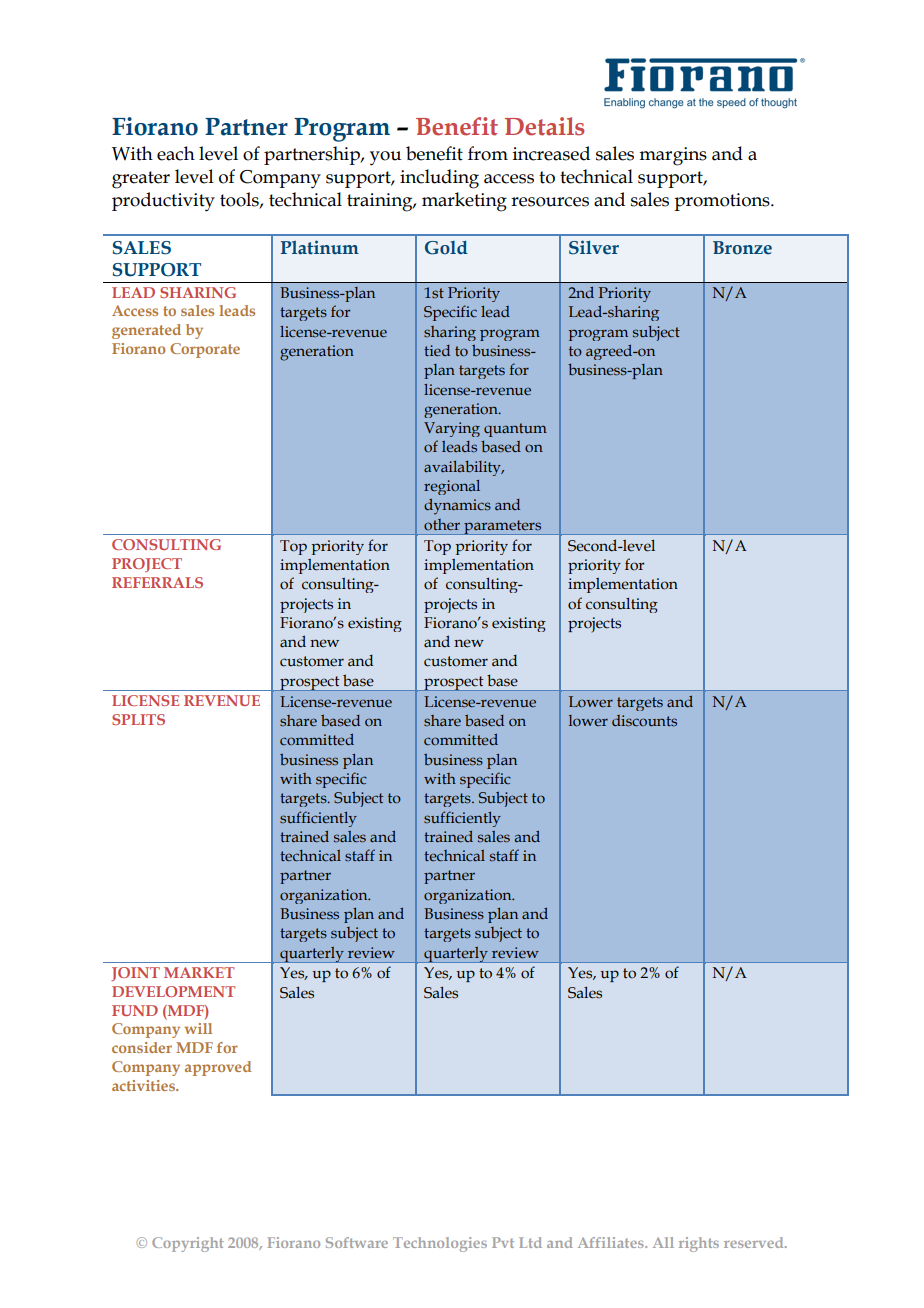 The width and height of the page is (924, 1308). What do you see at coordinates (176, 153) in the page?
I see `each` at bounding box center [176, 153].
